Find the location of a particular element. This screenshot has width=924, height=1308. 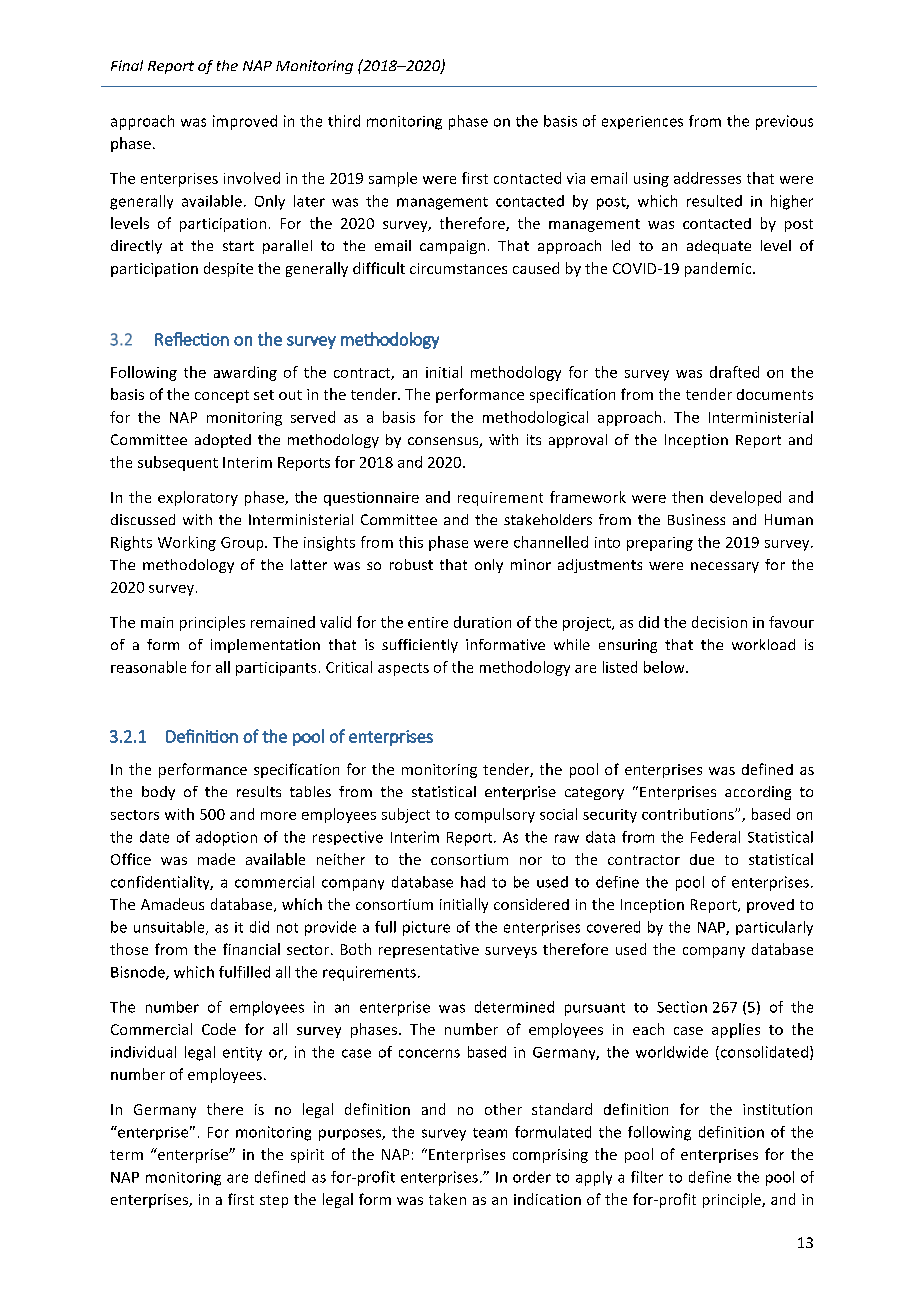

implementation is located at coordinates (265, 646).
